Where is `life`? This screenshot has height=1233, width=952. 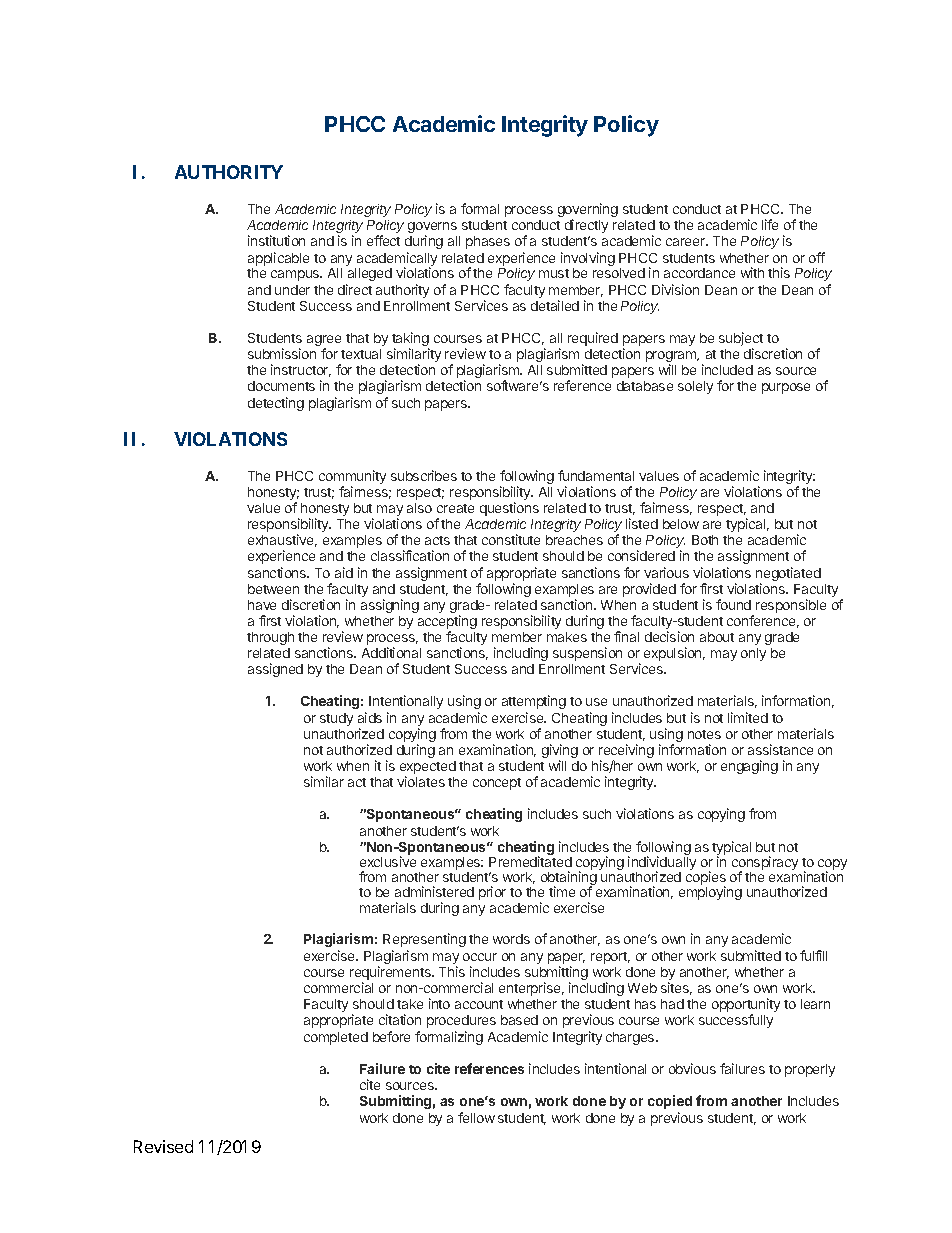
life is located at coordinates (770, 224).
